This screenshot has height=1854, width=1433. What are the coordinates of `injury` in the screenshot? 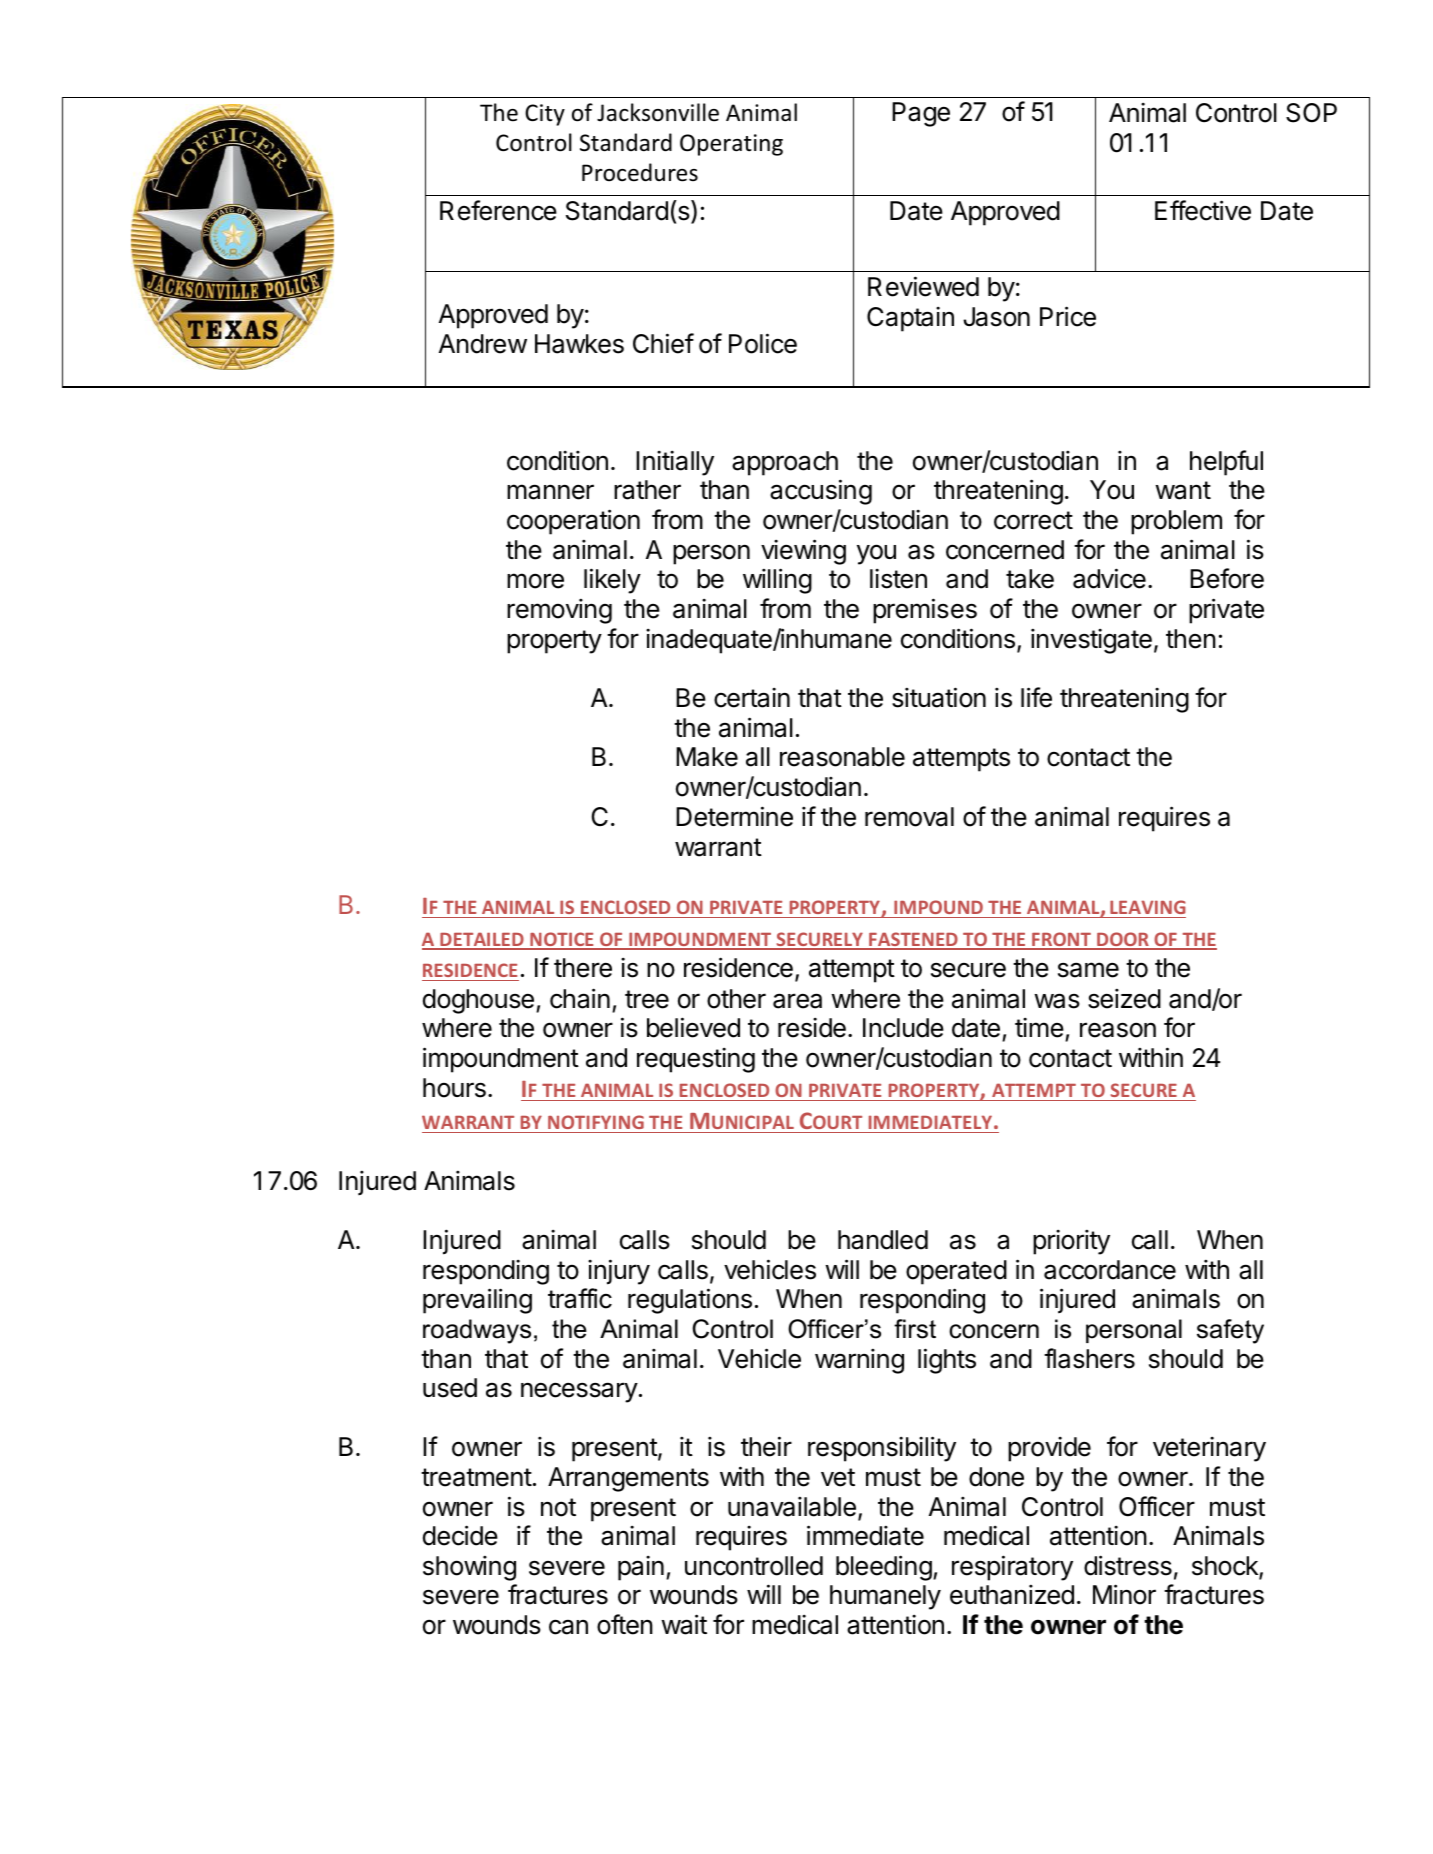 It's located at (619, 1272).
